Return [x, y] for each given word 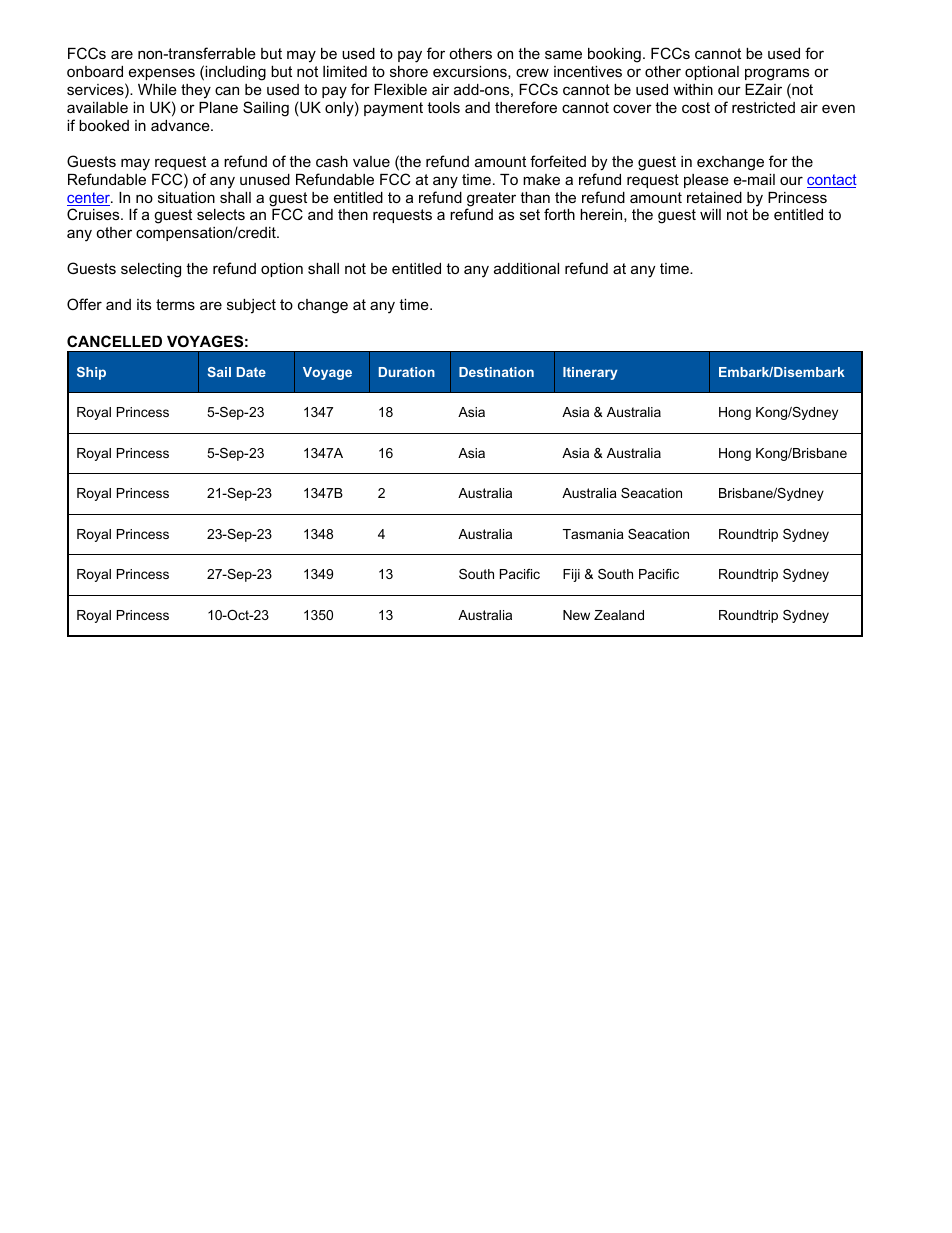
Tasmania [593, 534]
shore [409, 71]
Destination [496, 372]
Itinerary [590, 373]
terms [175, 304]
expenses [162, 74]
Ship [91, 373]
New [576, 615]
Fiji [571, 575]
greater [491, 200]
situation [186, 197]
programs [777, 74]
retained [714, 197]
